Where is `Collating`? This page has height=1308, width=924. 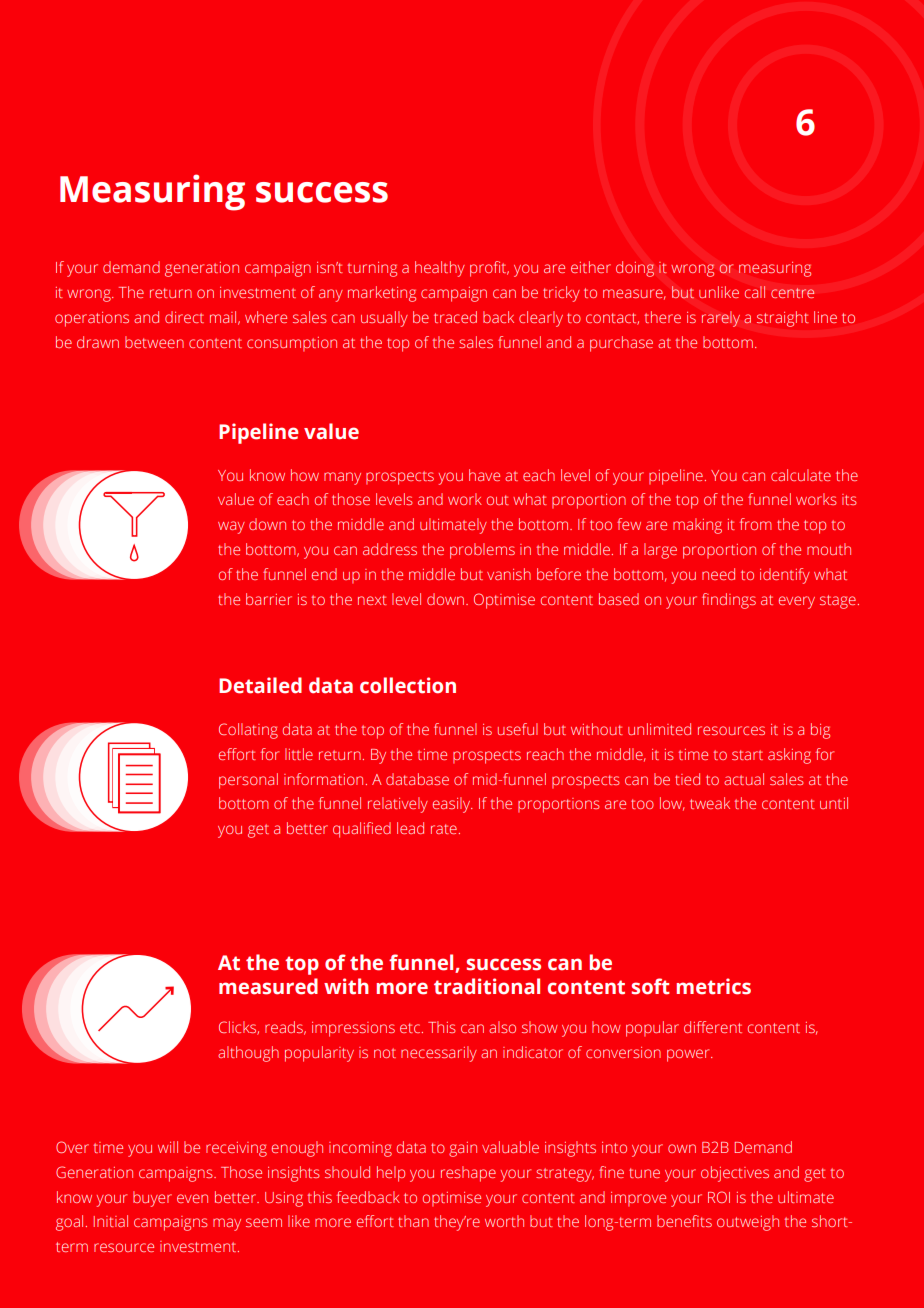 Collating is located at coordinates (248, 731).
